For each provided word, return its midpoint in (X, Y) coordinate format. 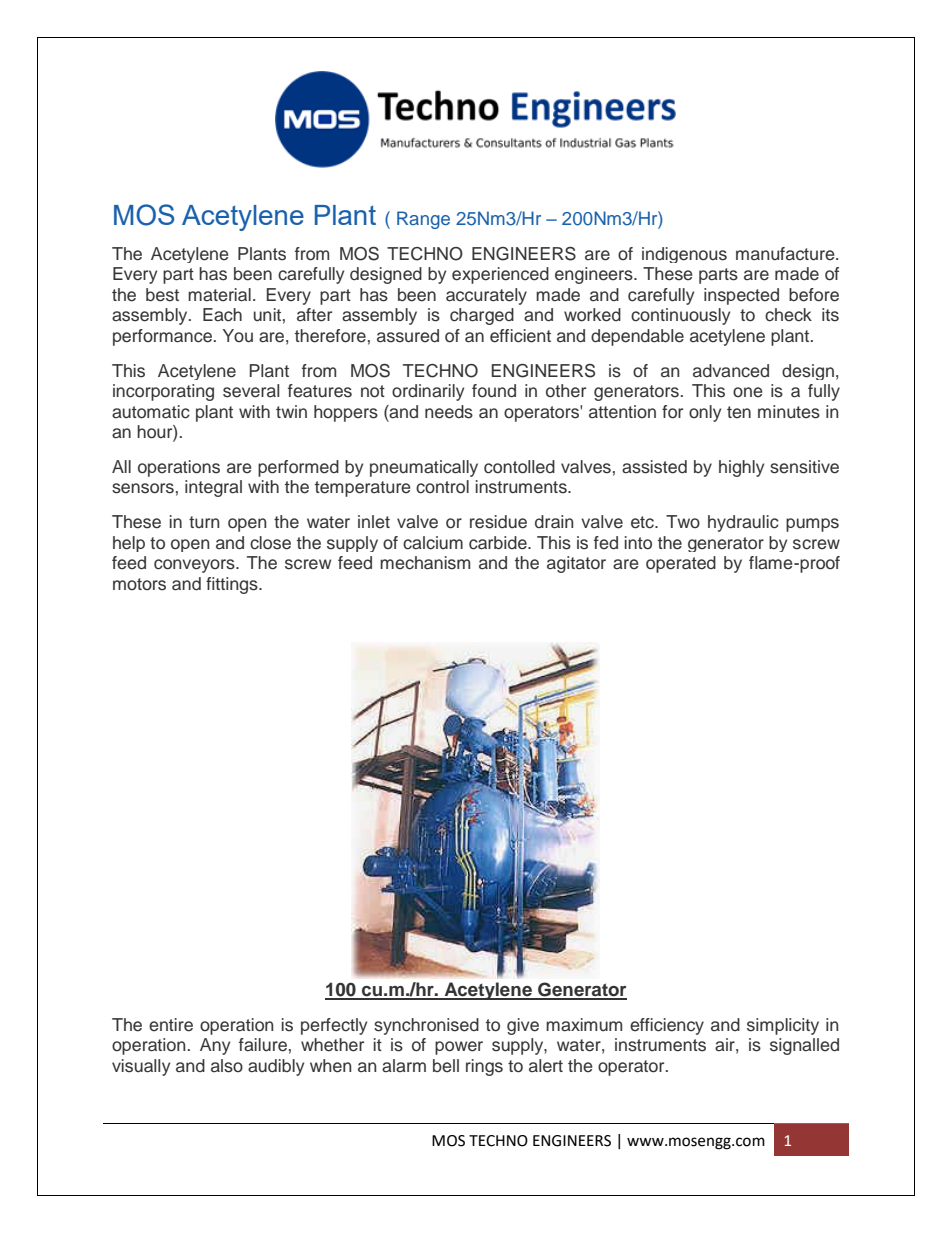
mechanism (425, 563)
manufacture (786, 254)
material (219, 295)
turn (204, 522)
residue (498, 522)
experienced (500, 275)
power (459, 1048)
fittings (233, 585)
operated (681, 564)
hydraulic (743, 523)
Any (215, 1046)
